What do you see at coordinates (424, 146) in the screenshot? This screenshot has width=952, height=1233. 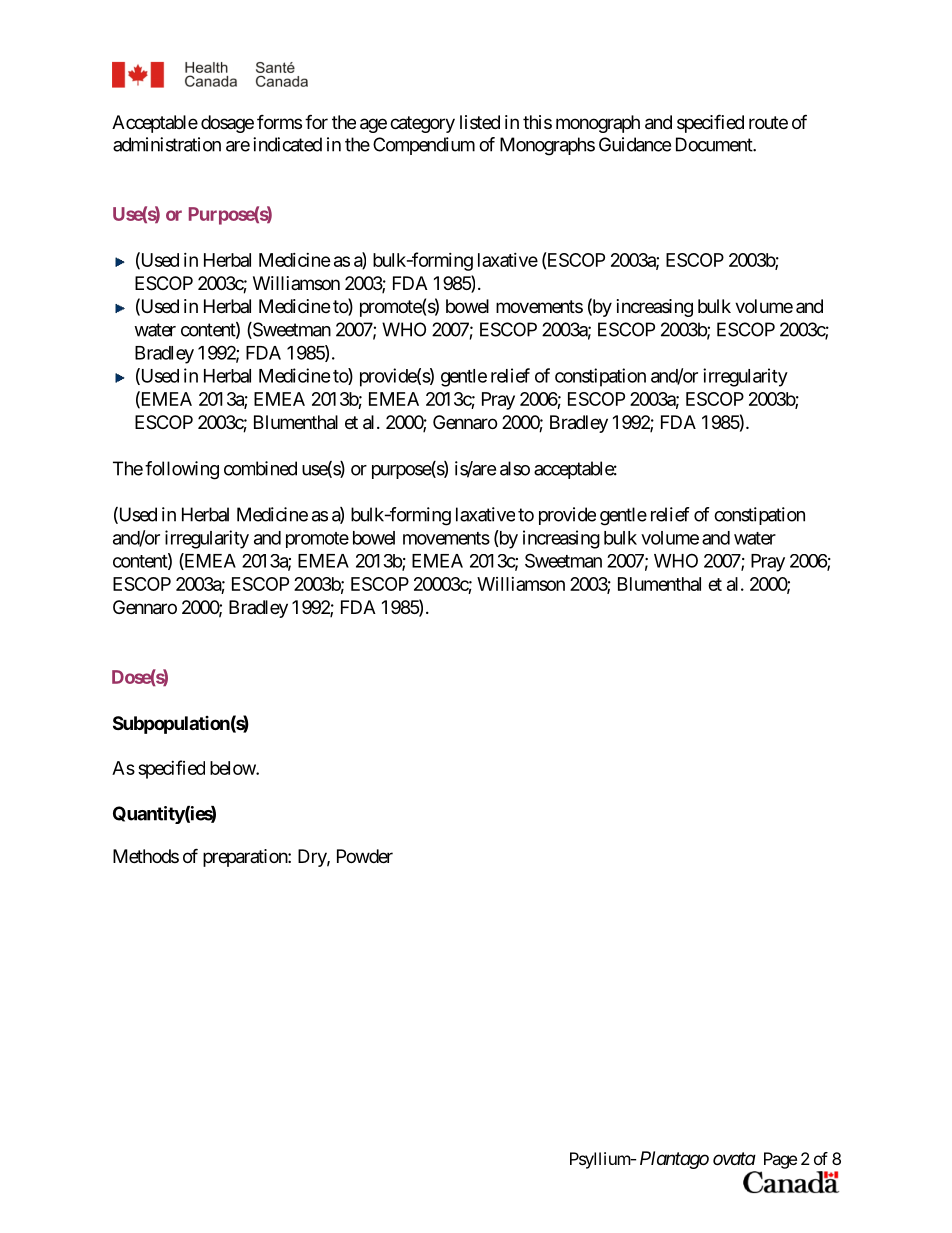 I see `Compendium` at bounding box center [424, 146].
